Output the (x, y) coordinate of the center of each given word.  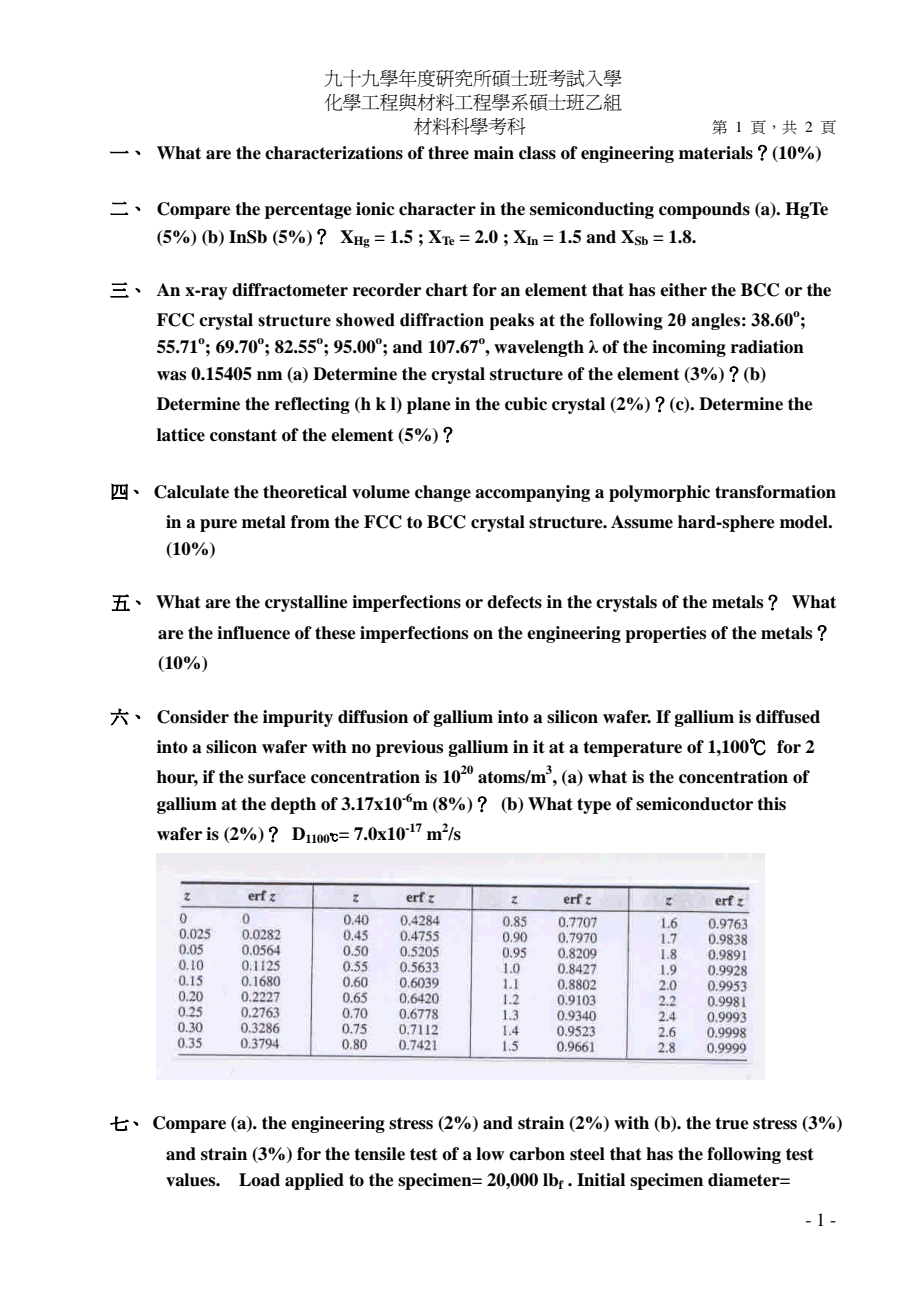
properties (665, 634)
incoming (689, 348)
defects (514, 602)
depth (293, 805)
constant (243, 435)
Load (259, 1180)
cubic (526, 404)
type (594, 806)
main (494, 153)
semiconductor (694, 804)
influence (253, 633)
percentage (308, 211)
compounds (704, 210)
